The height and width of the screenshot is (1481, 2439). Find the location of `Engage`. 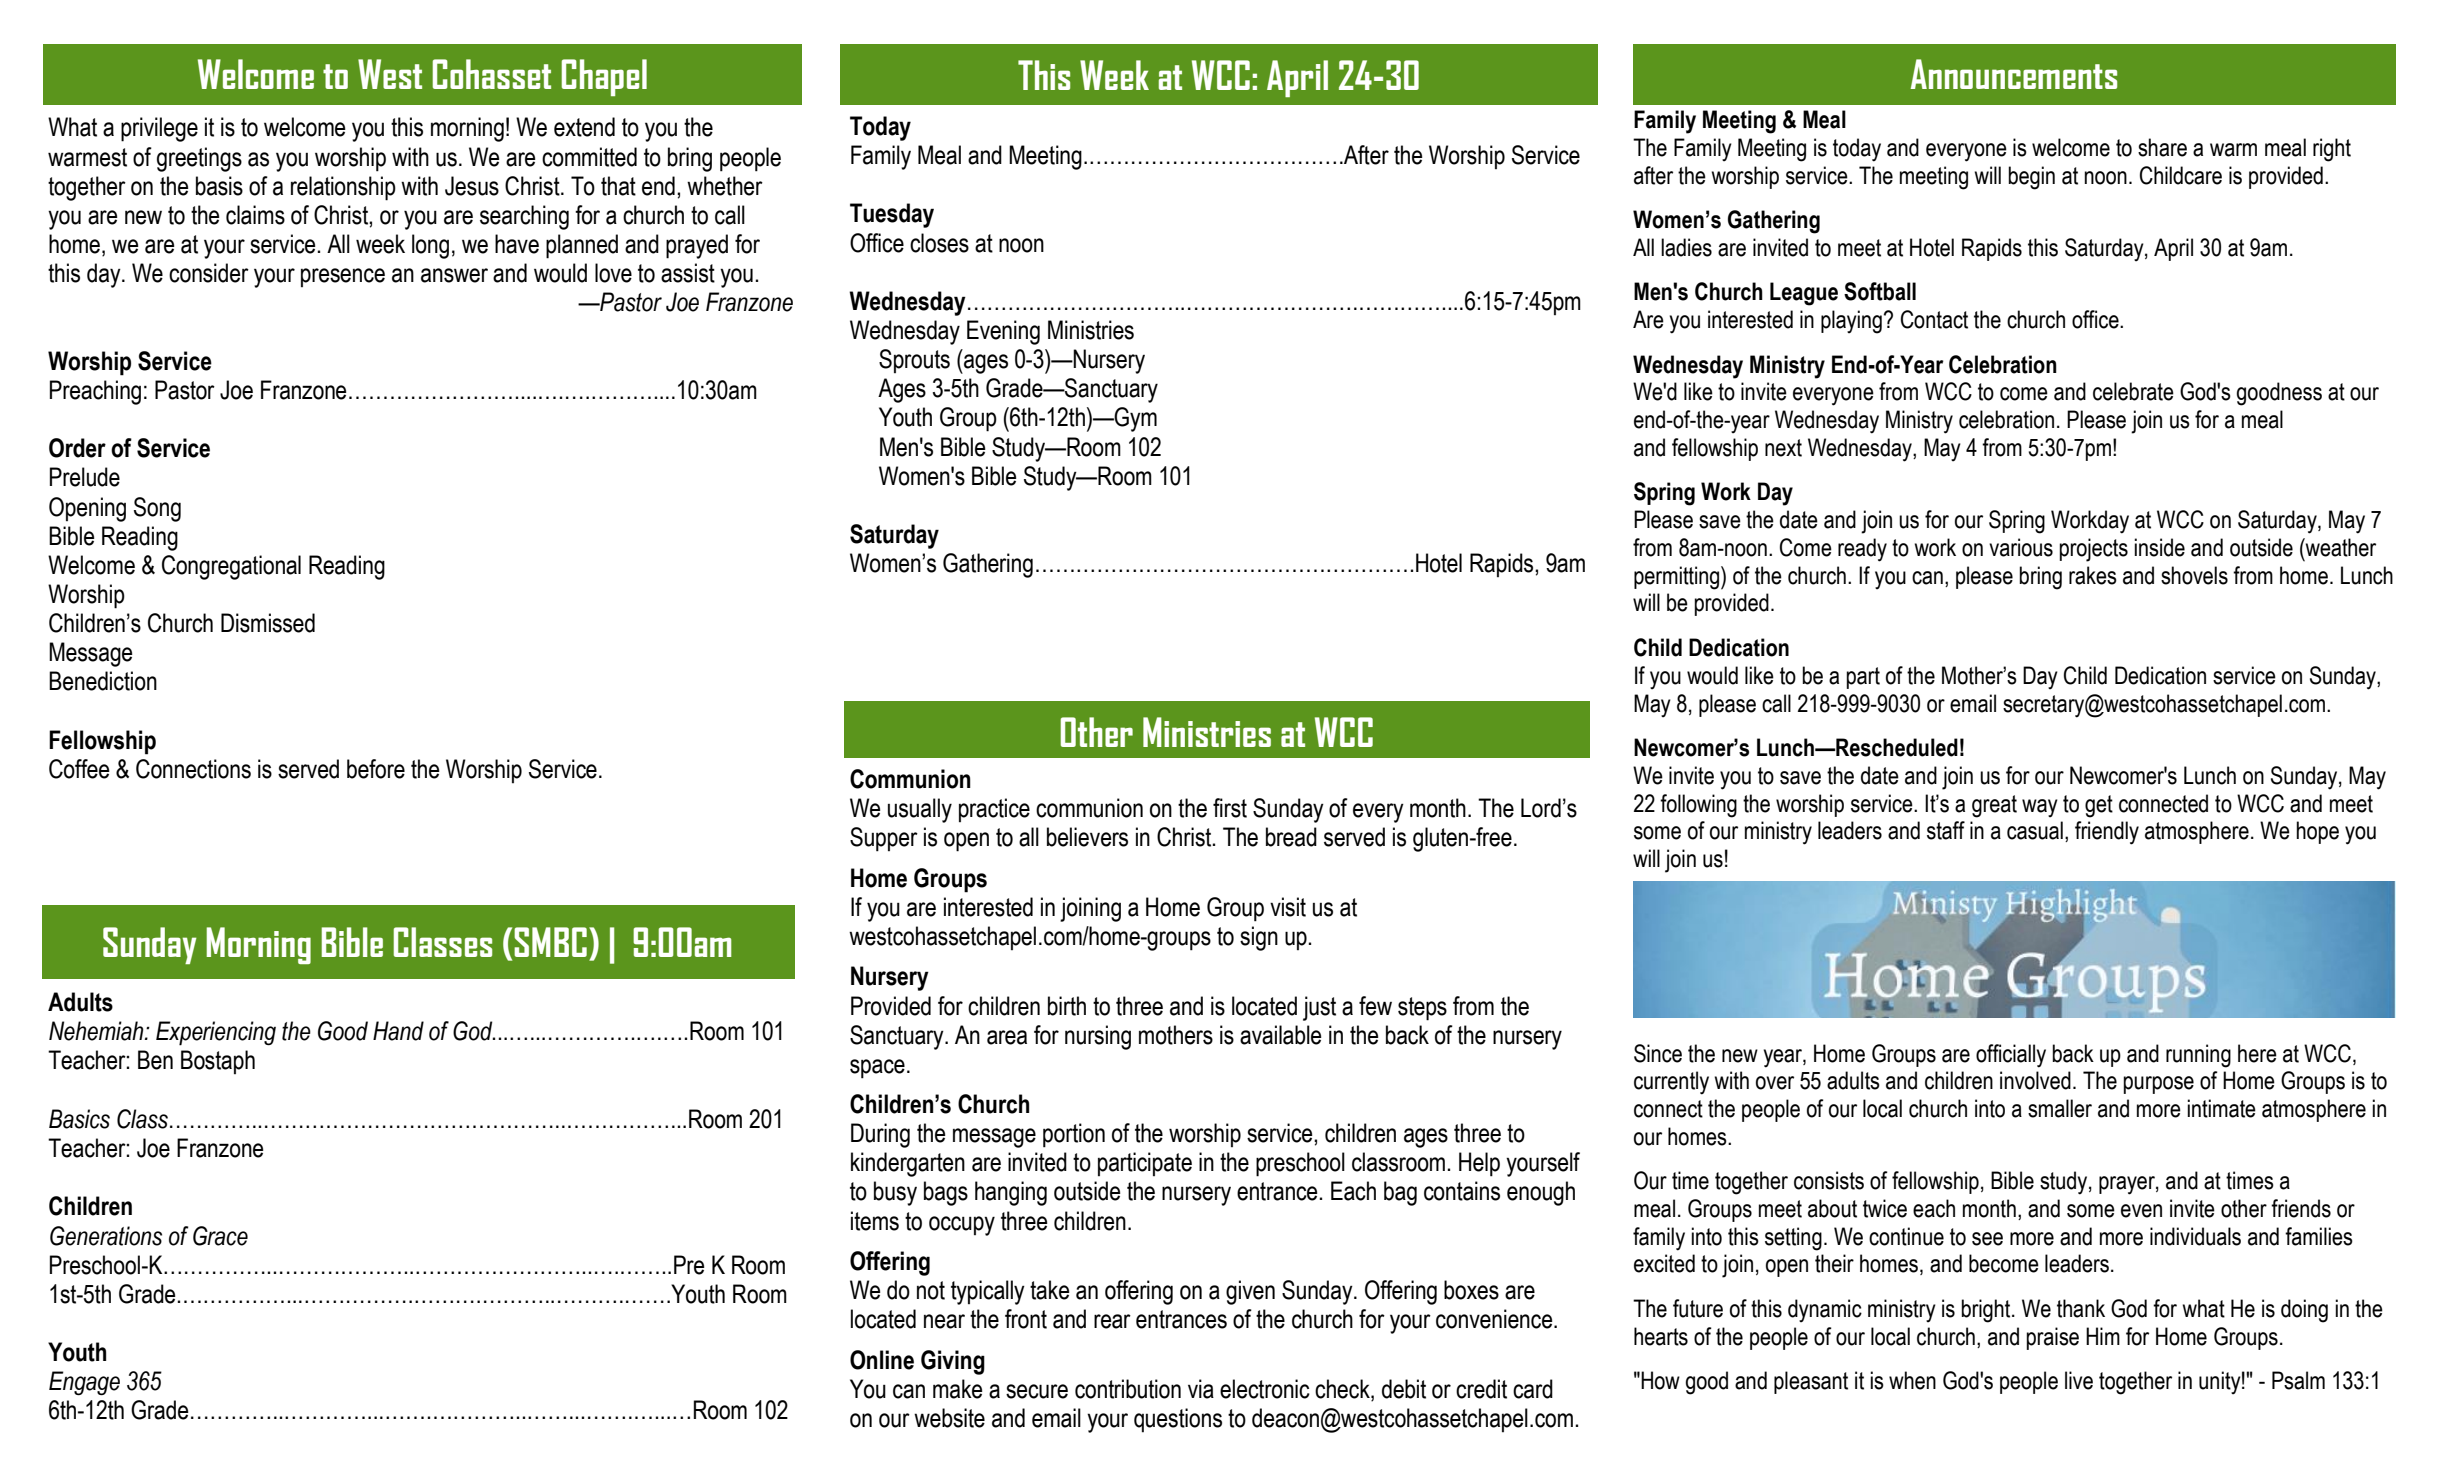

Engage is located at coordinates (84, 1383).
